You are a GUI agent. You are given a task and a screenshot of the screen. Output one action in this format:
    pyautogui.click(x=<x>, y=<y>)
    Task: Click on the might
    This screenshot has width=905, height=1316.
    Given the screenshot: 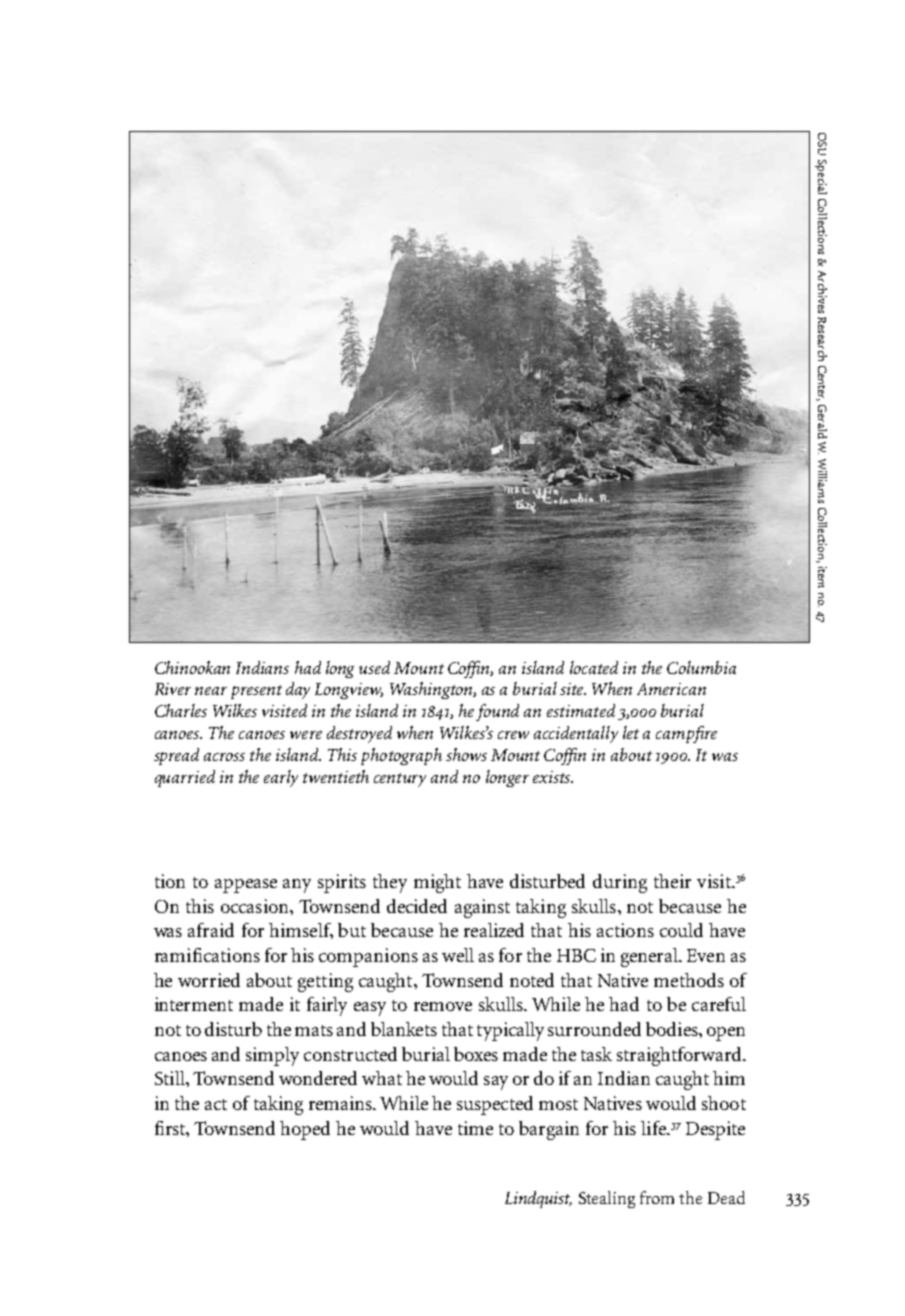 What is the action you would take?
    pyautogui.click(x=437, y=883)
